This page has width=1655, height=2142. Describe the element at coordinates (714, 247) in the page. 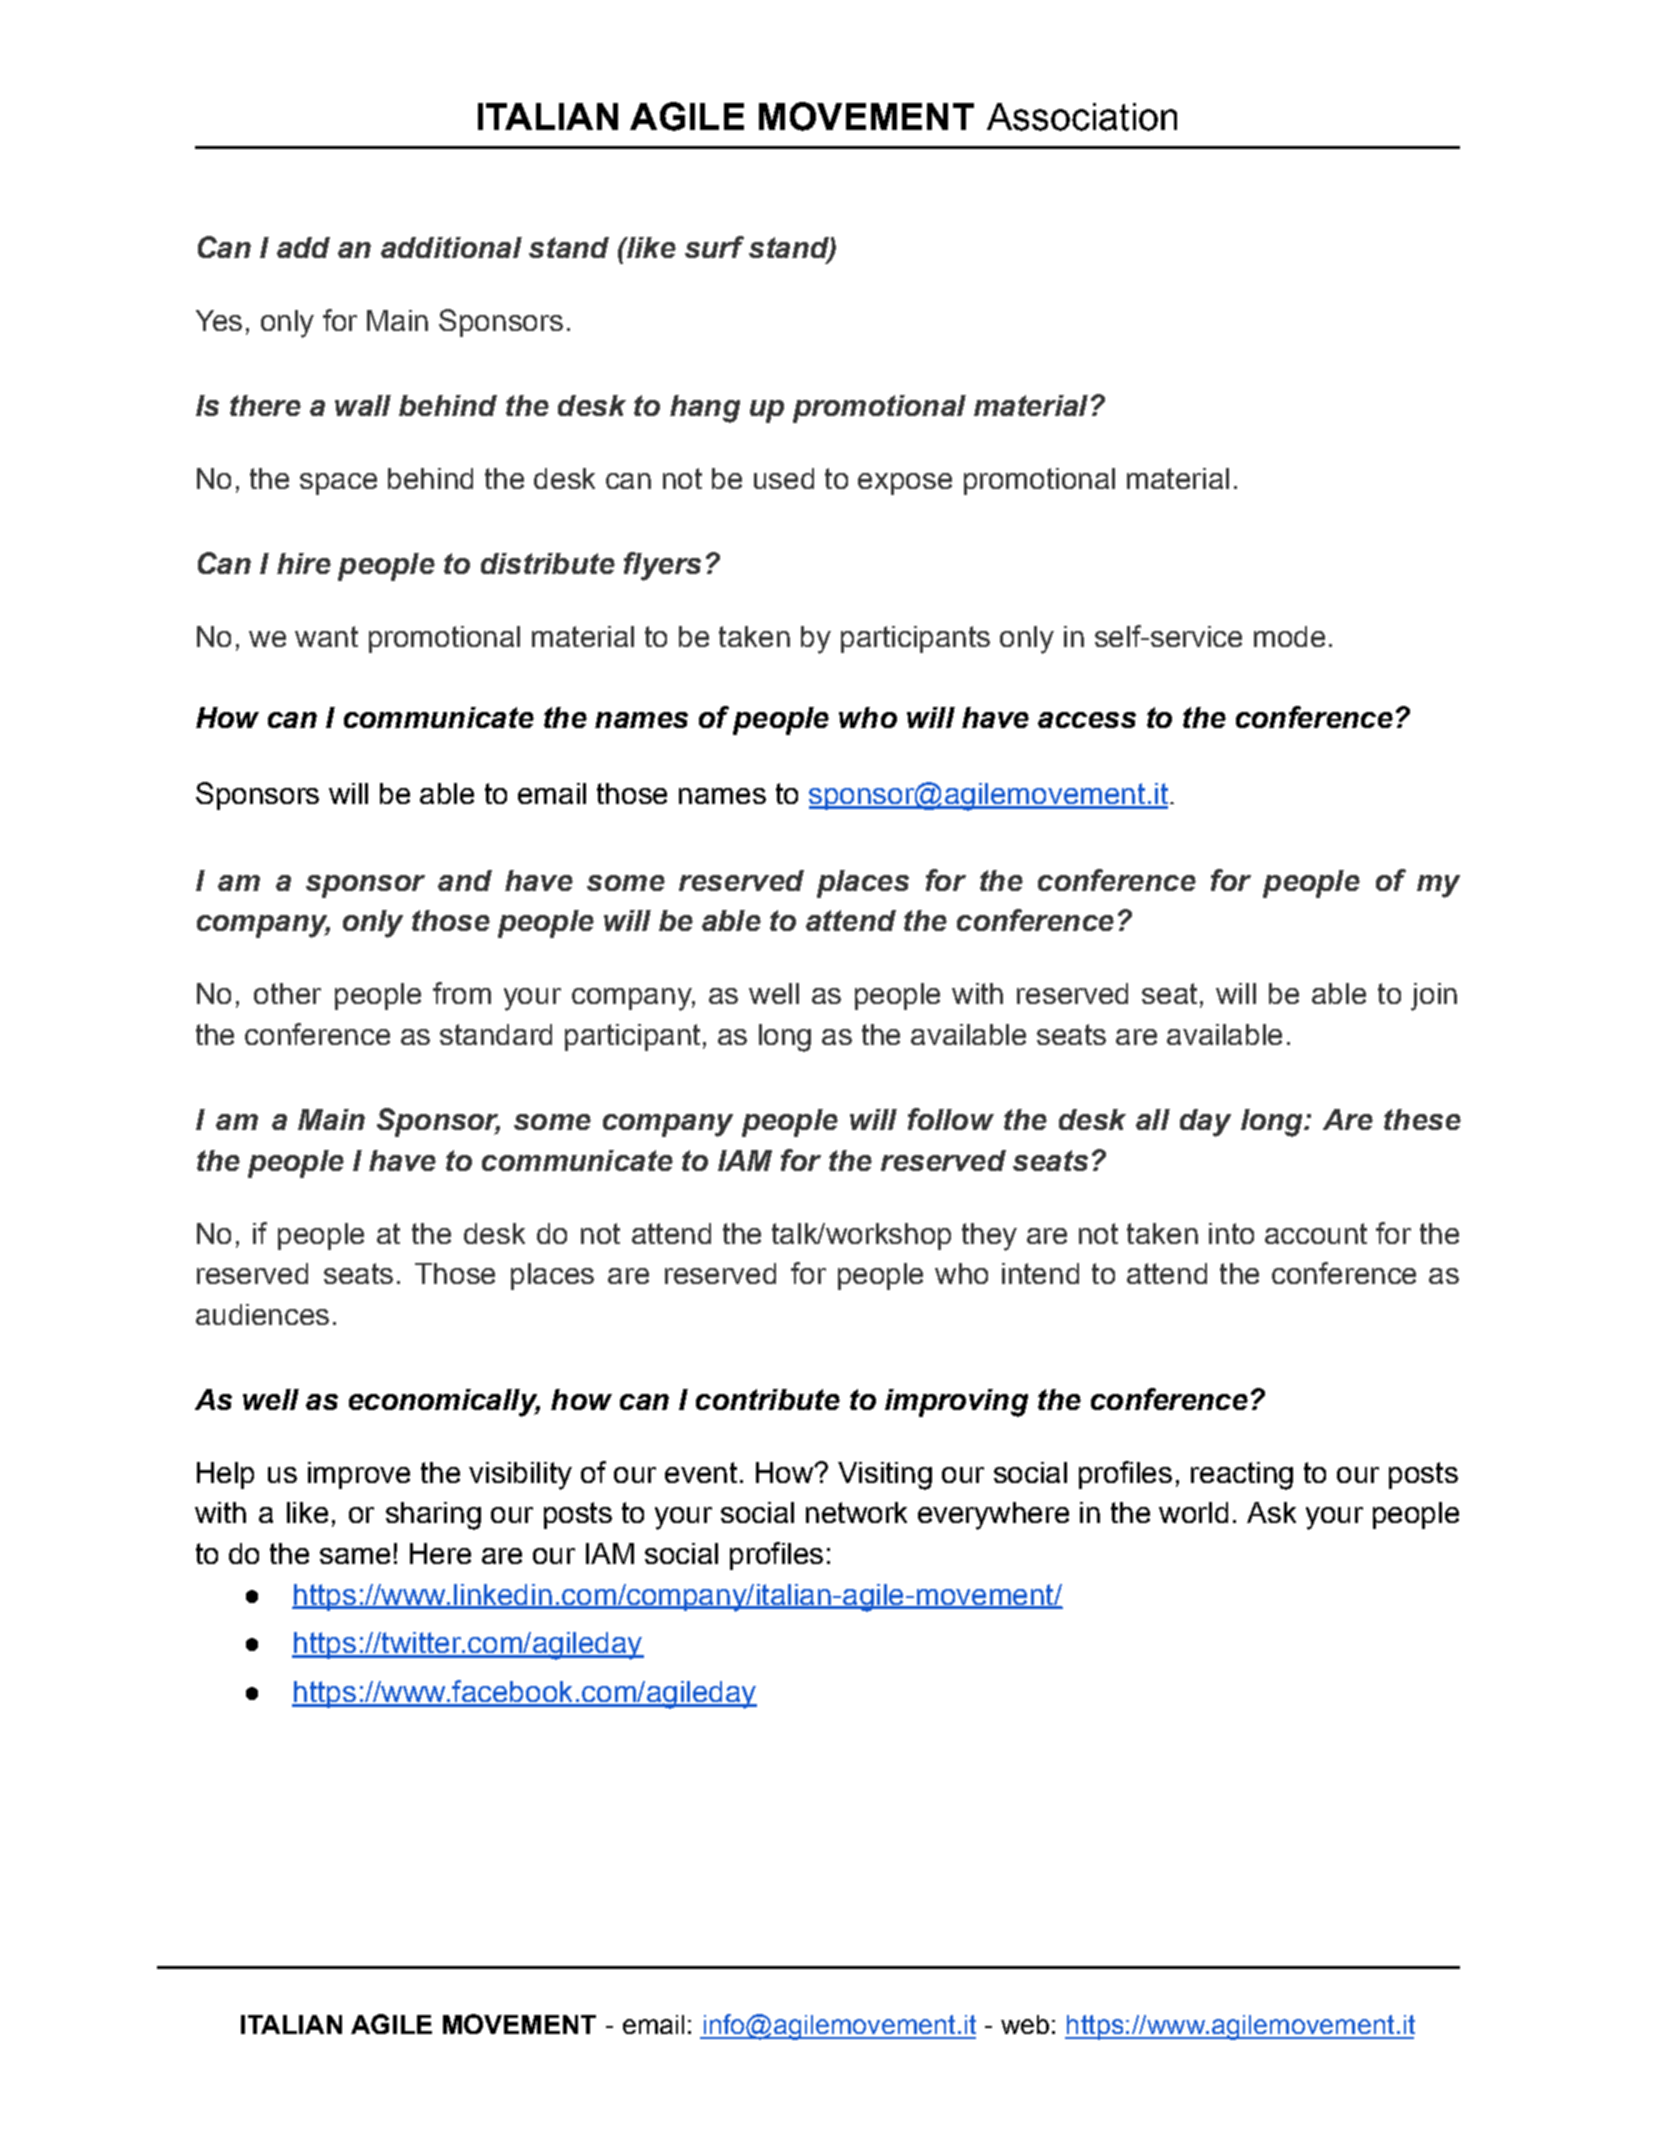

I see `surf` at that location.
